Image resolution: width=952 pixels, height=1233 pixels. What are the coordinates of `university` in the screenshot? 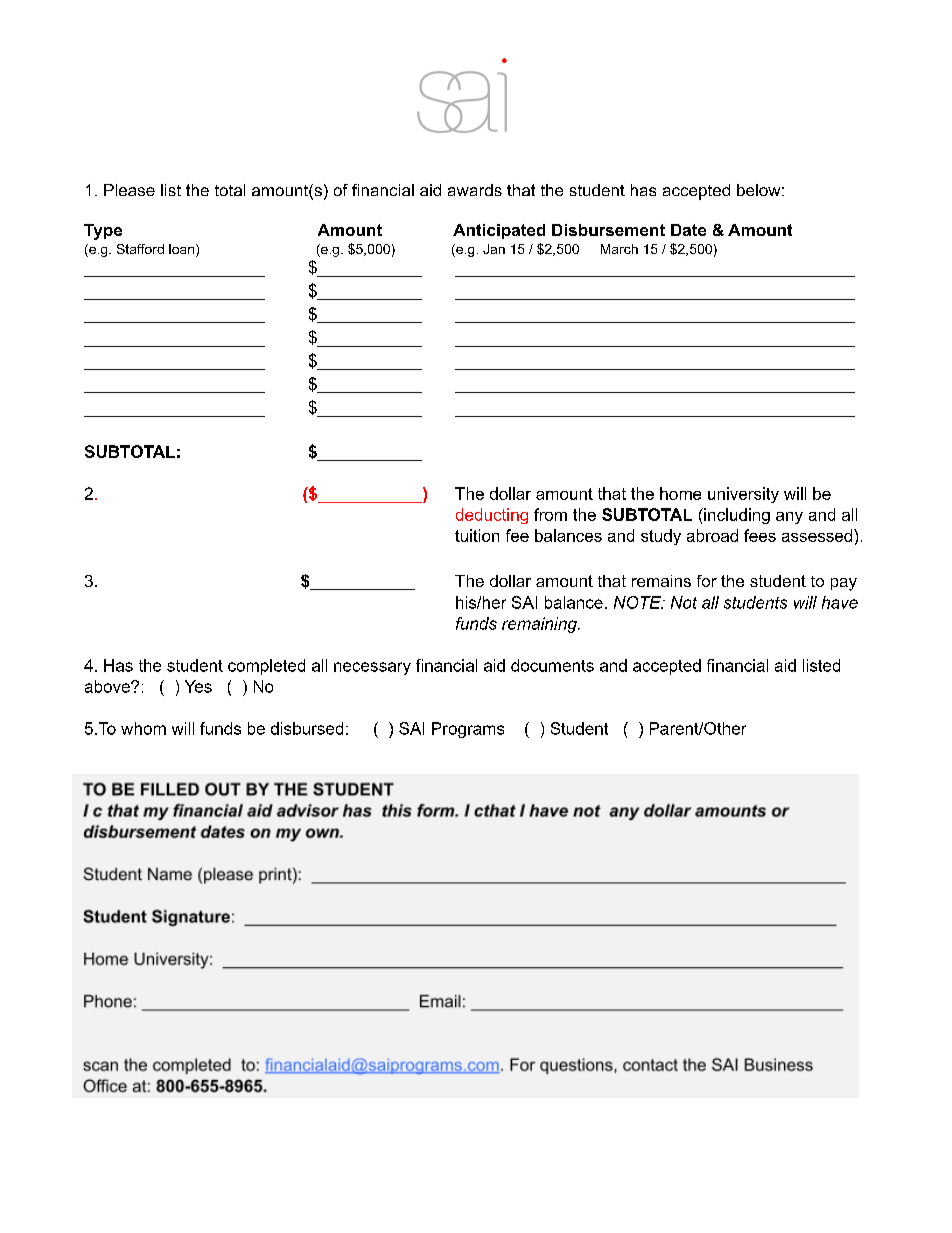 It's located at (743, 495).
